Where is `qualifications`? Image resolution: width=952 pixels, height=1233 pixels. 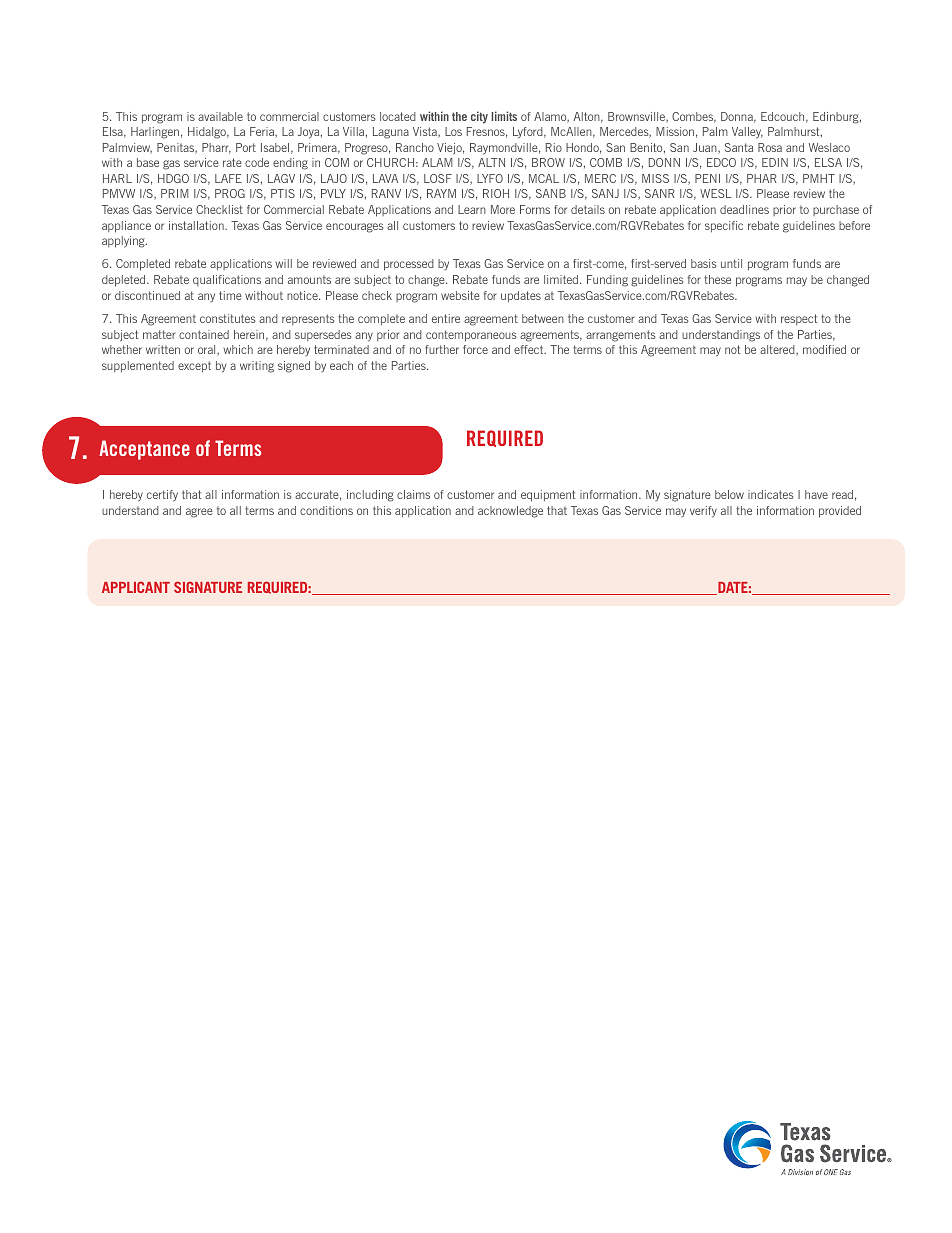 qualifications is located at coordinates (227, 280).
